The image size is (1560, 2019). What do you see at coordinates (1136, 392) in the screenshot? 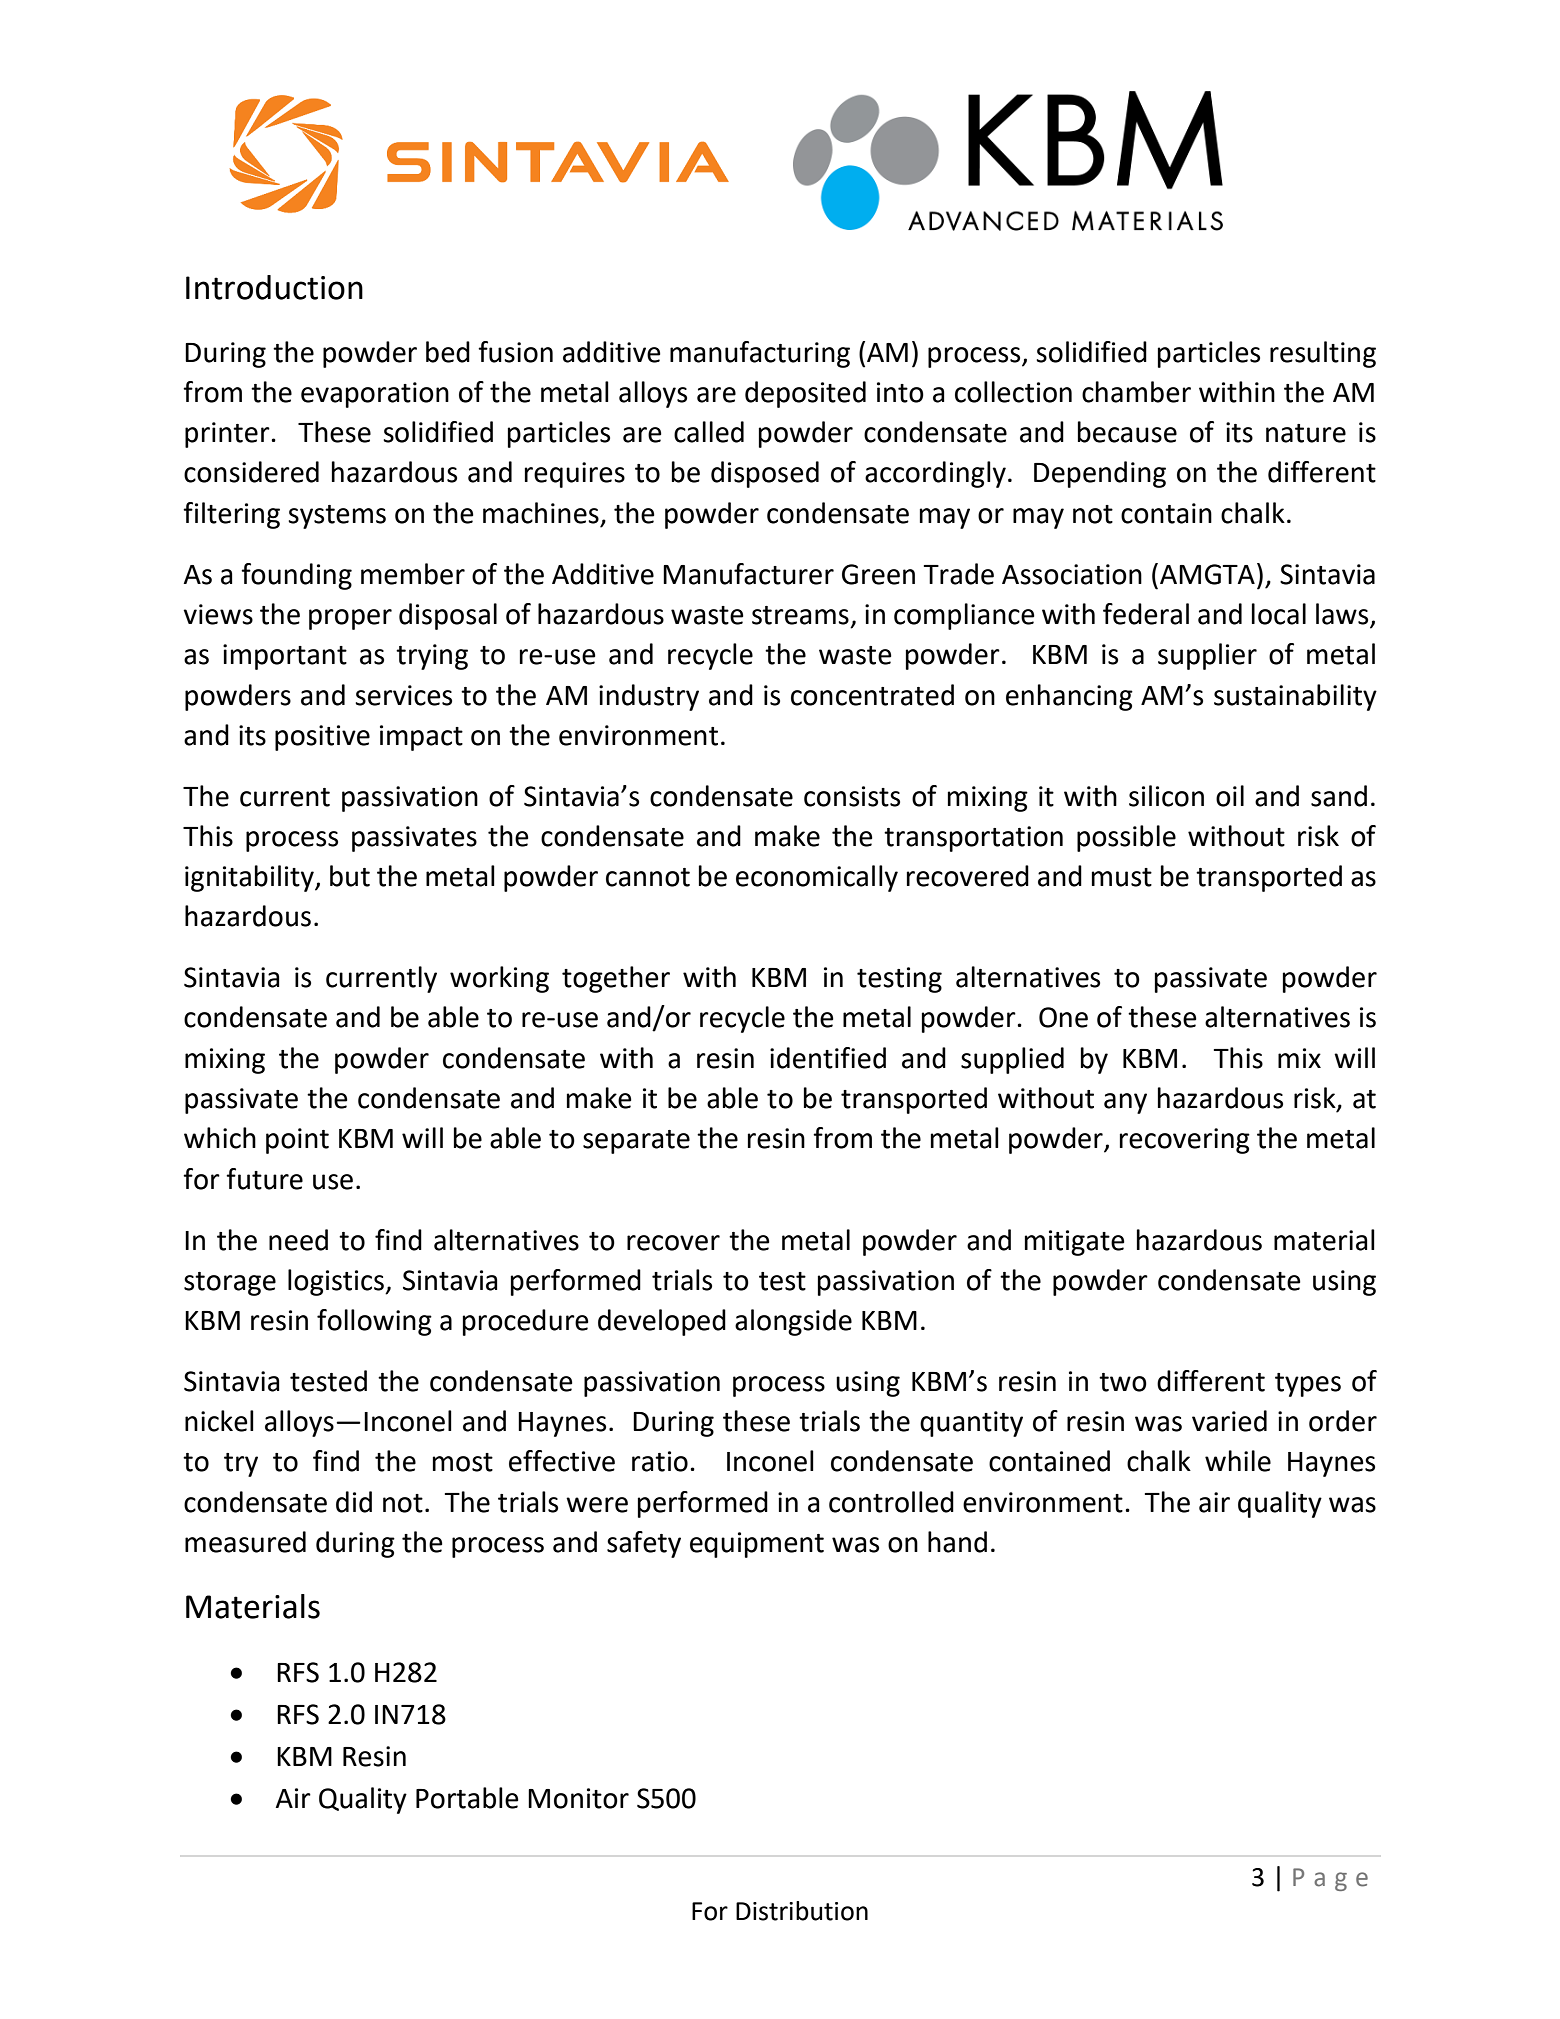
I see `chamber` at bounding box center [1136, 392].
